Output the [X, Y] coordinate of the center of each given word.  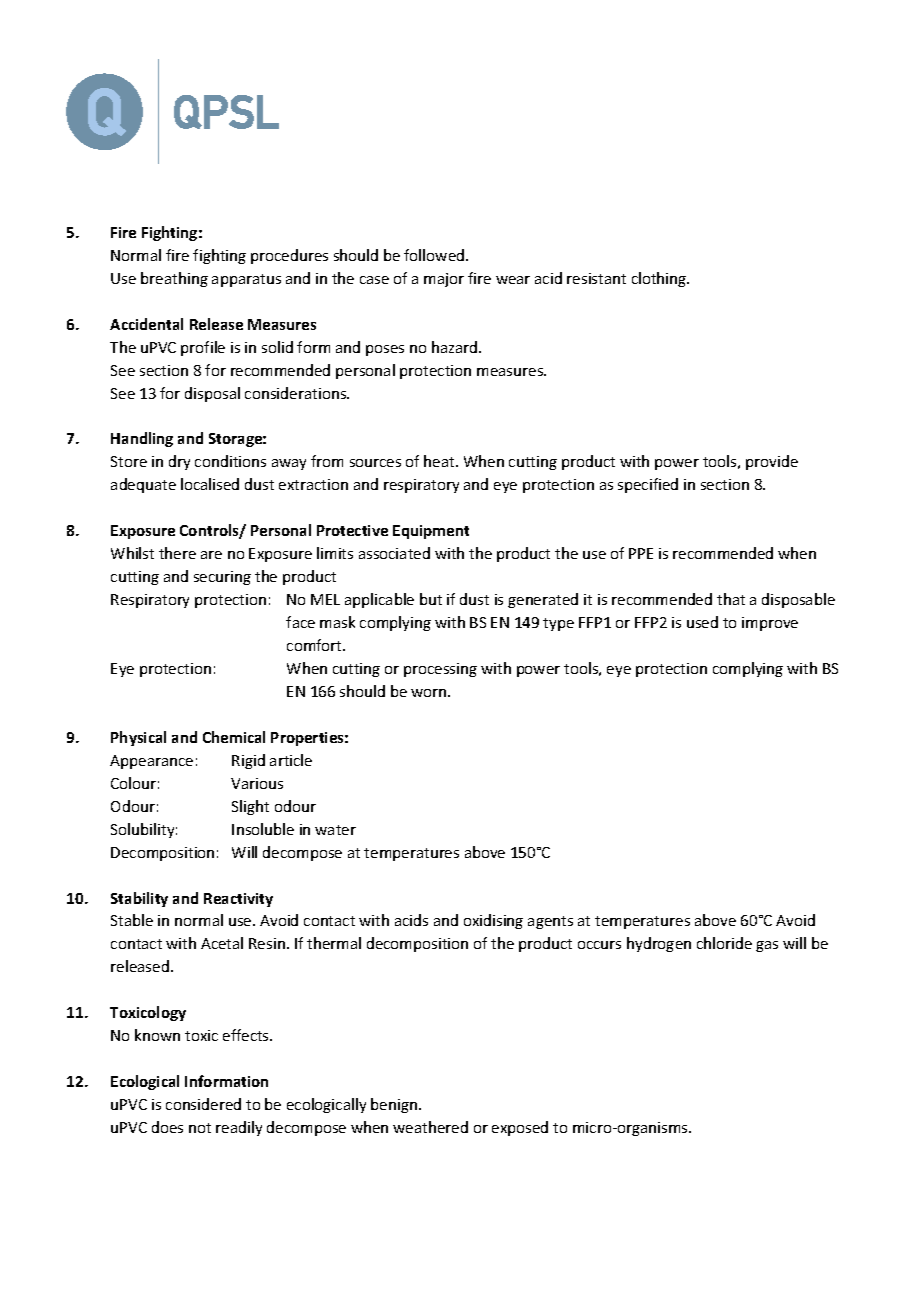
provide [772, 462]
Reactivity [238, 900]
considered [203, 1104]
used [702, 622]
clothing [660, 279]
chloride [724, 943]
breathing [174, 279]
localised [210, 484]
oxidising [493, 921]
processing [440, 670]
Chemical [234, 737]
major [444, 280]
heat [440, 461]
